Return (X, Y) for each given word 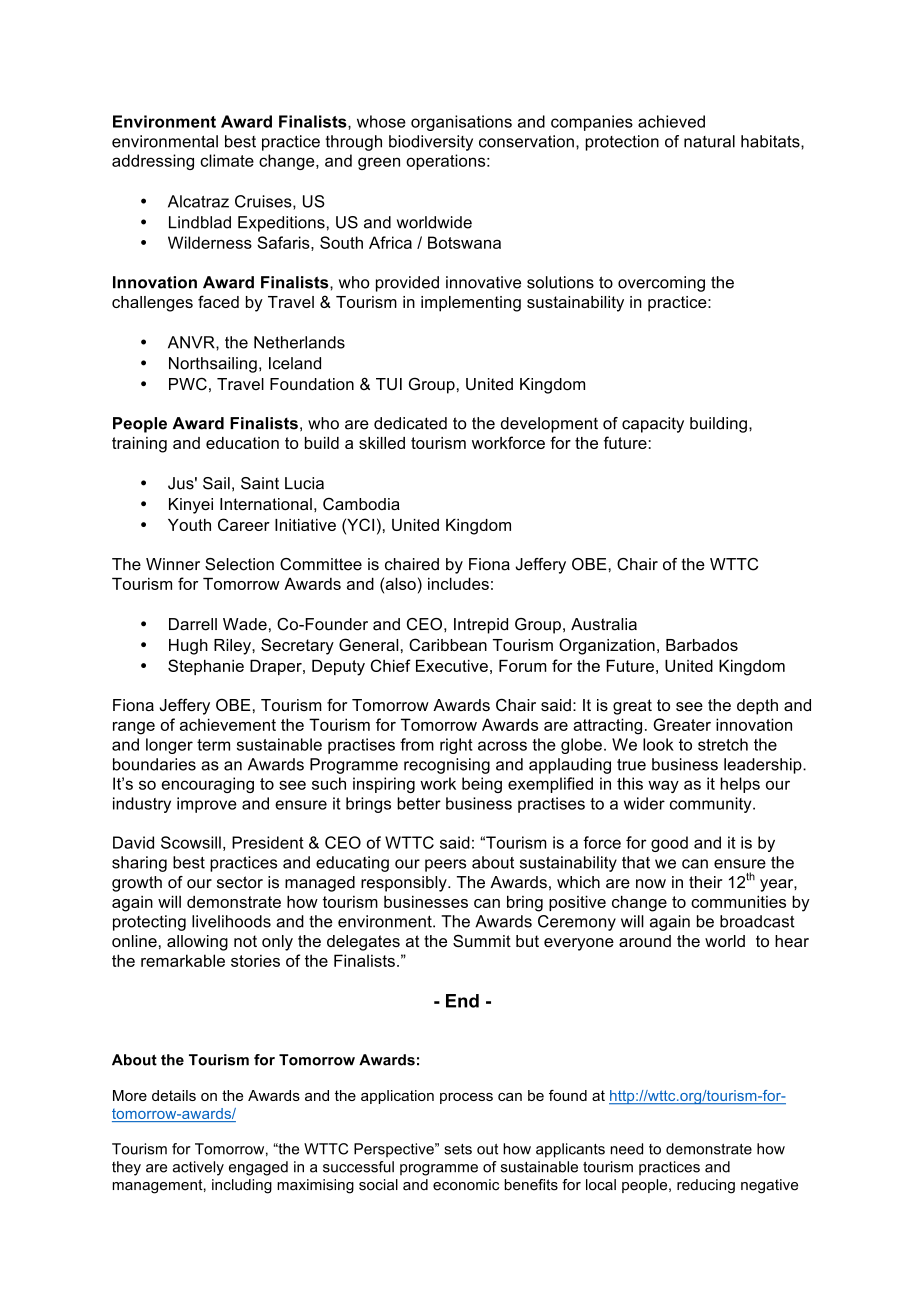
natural (709, 141)
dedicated (410, 423)
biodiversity (431, 143)
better (419, 803)
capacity (653, 425)
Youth (189, 525)
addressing (153, 162)
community (712, 805)
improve (207, 805)
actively (198, 1168)
